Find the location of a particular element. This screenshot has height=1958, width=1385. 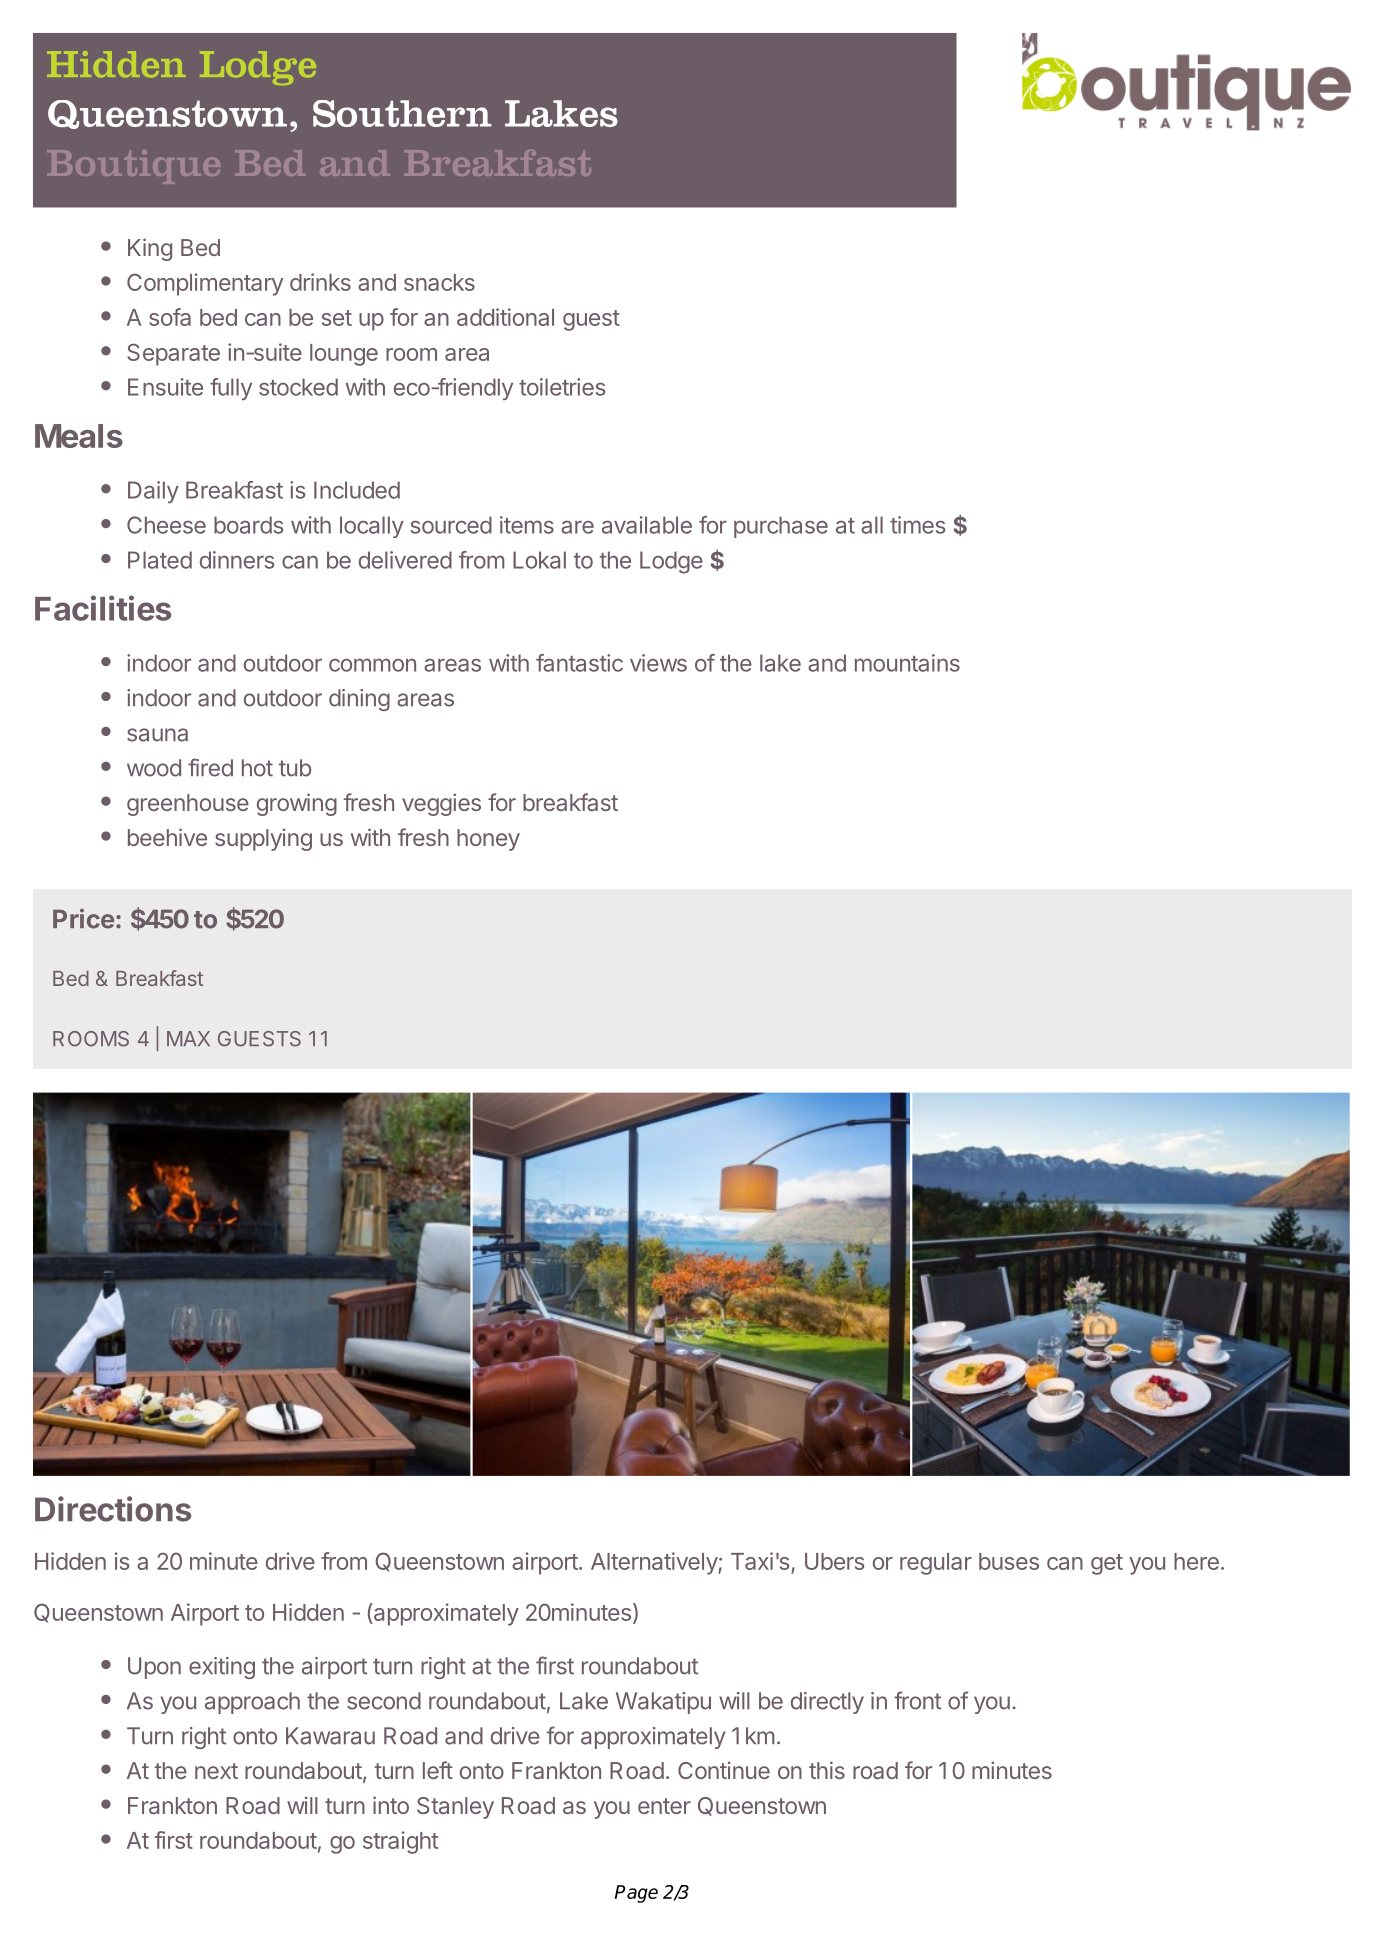

views is located at coordinates (658, 663).
